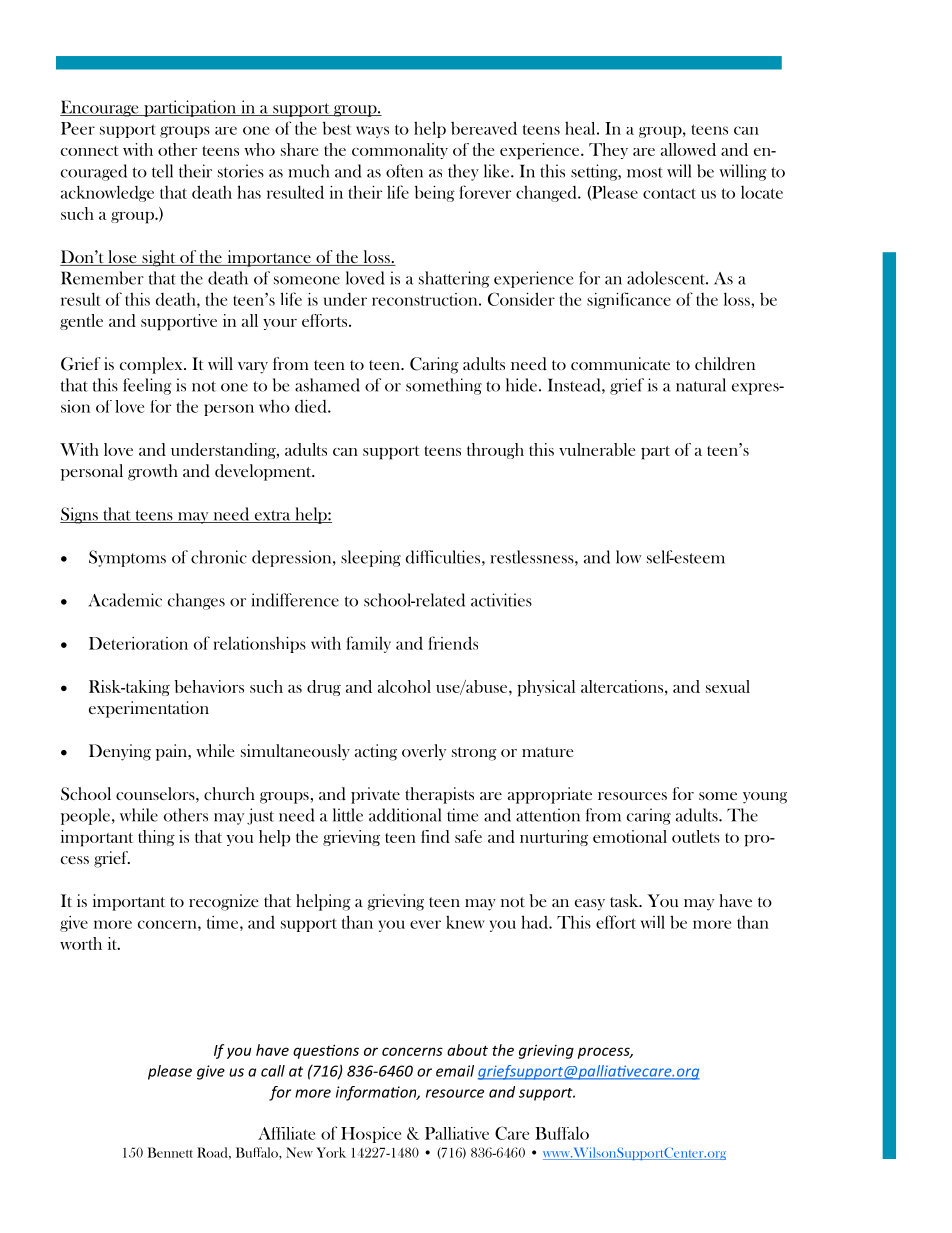 The image size is (952, 1233). I want to click on feeling, so click(147, 386).
